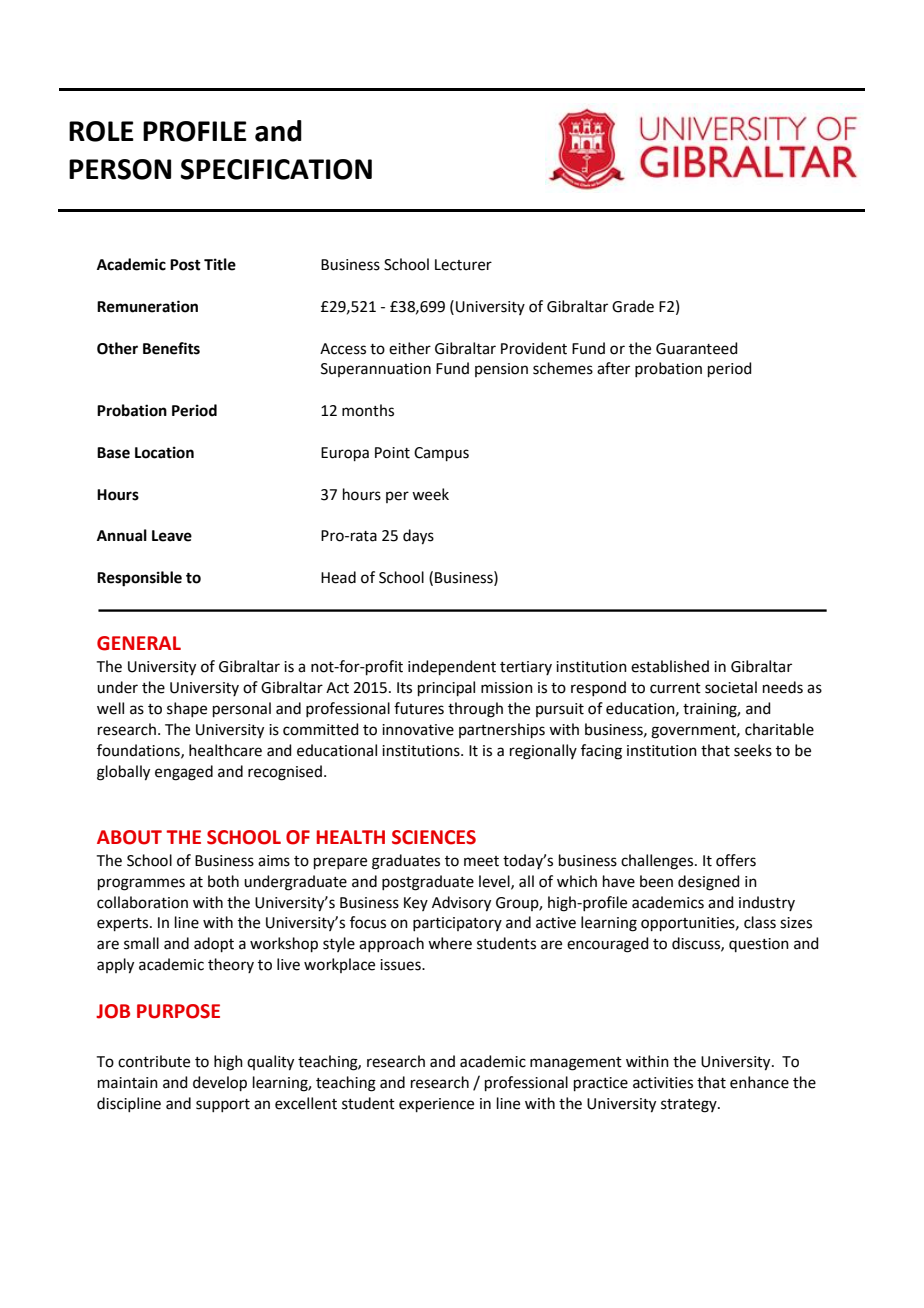 The height and width of the screenshot is (1308, 924). Describe the element at coordinates (139, 643) in the screenshot. I see `GENERAL` at that location.
